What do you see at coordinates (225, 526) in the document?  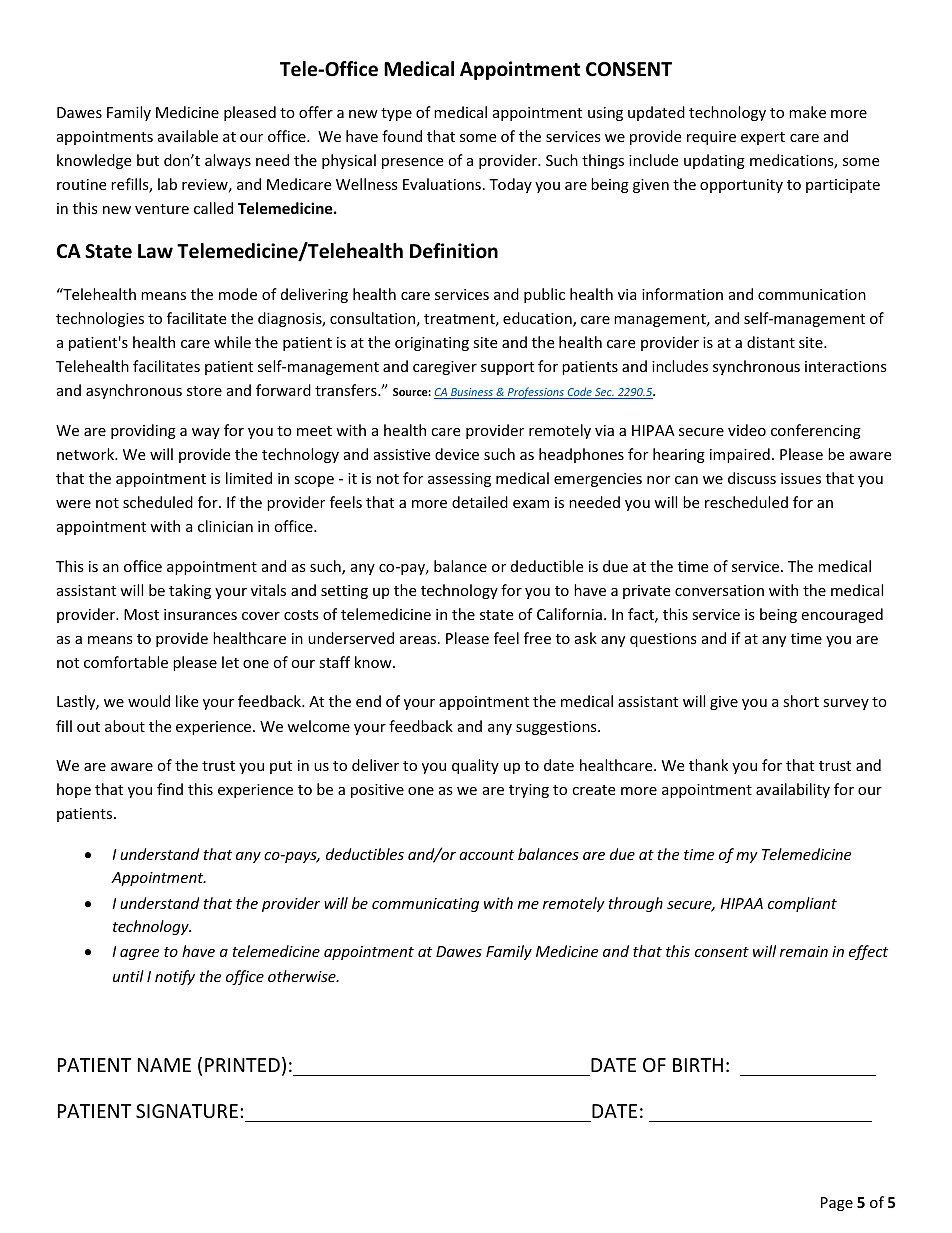 I see `clinician` at bounding box center [225, 526].
